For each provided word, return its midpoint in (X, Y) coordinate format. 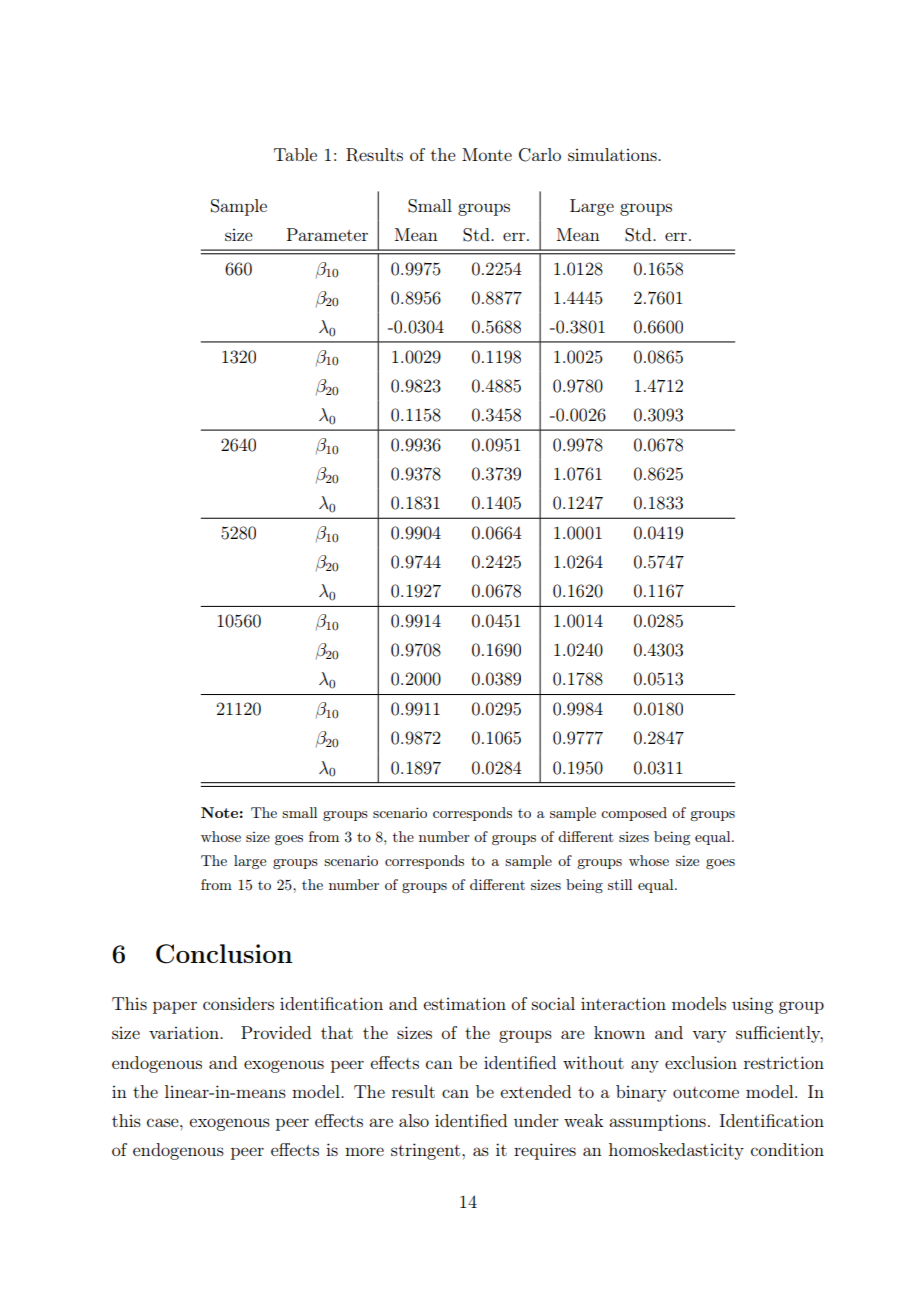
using (752, 1005)
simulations (613, 154)
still (620, 884)
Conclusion (224, 954)
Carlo (540, 155)
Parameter (327, 234)
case (164, 1122)
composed (634, 814)
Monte (487, 154)
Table (295, 154)
